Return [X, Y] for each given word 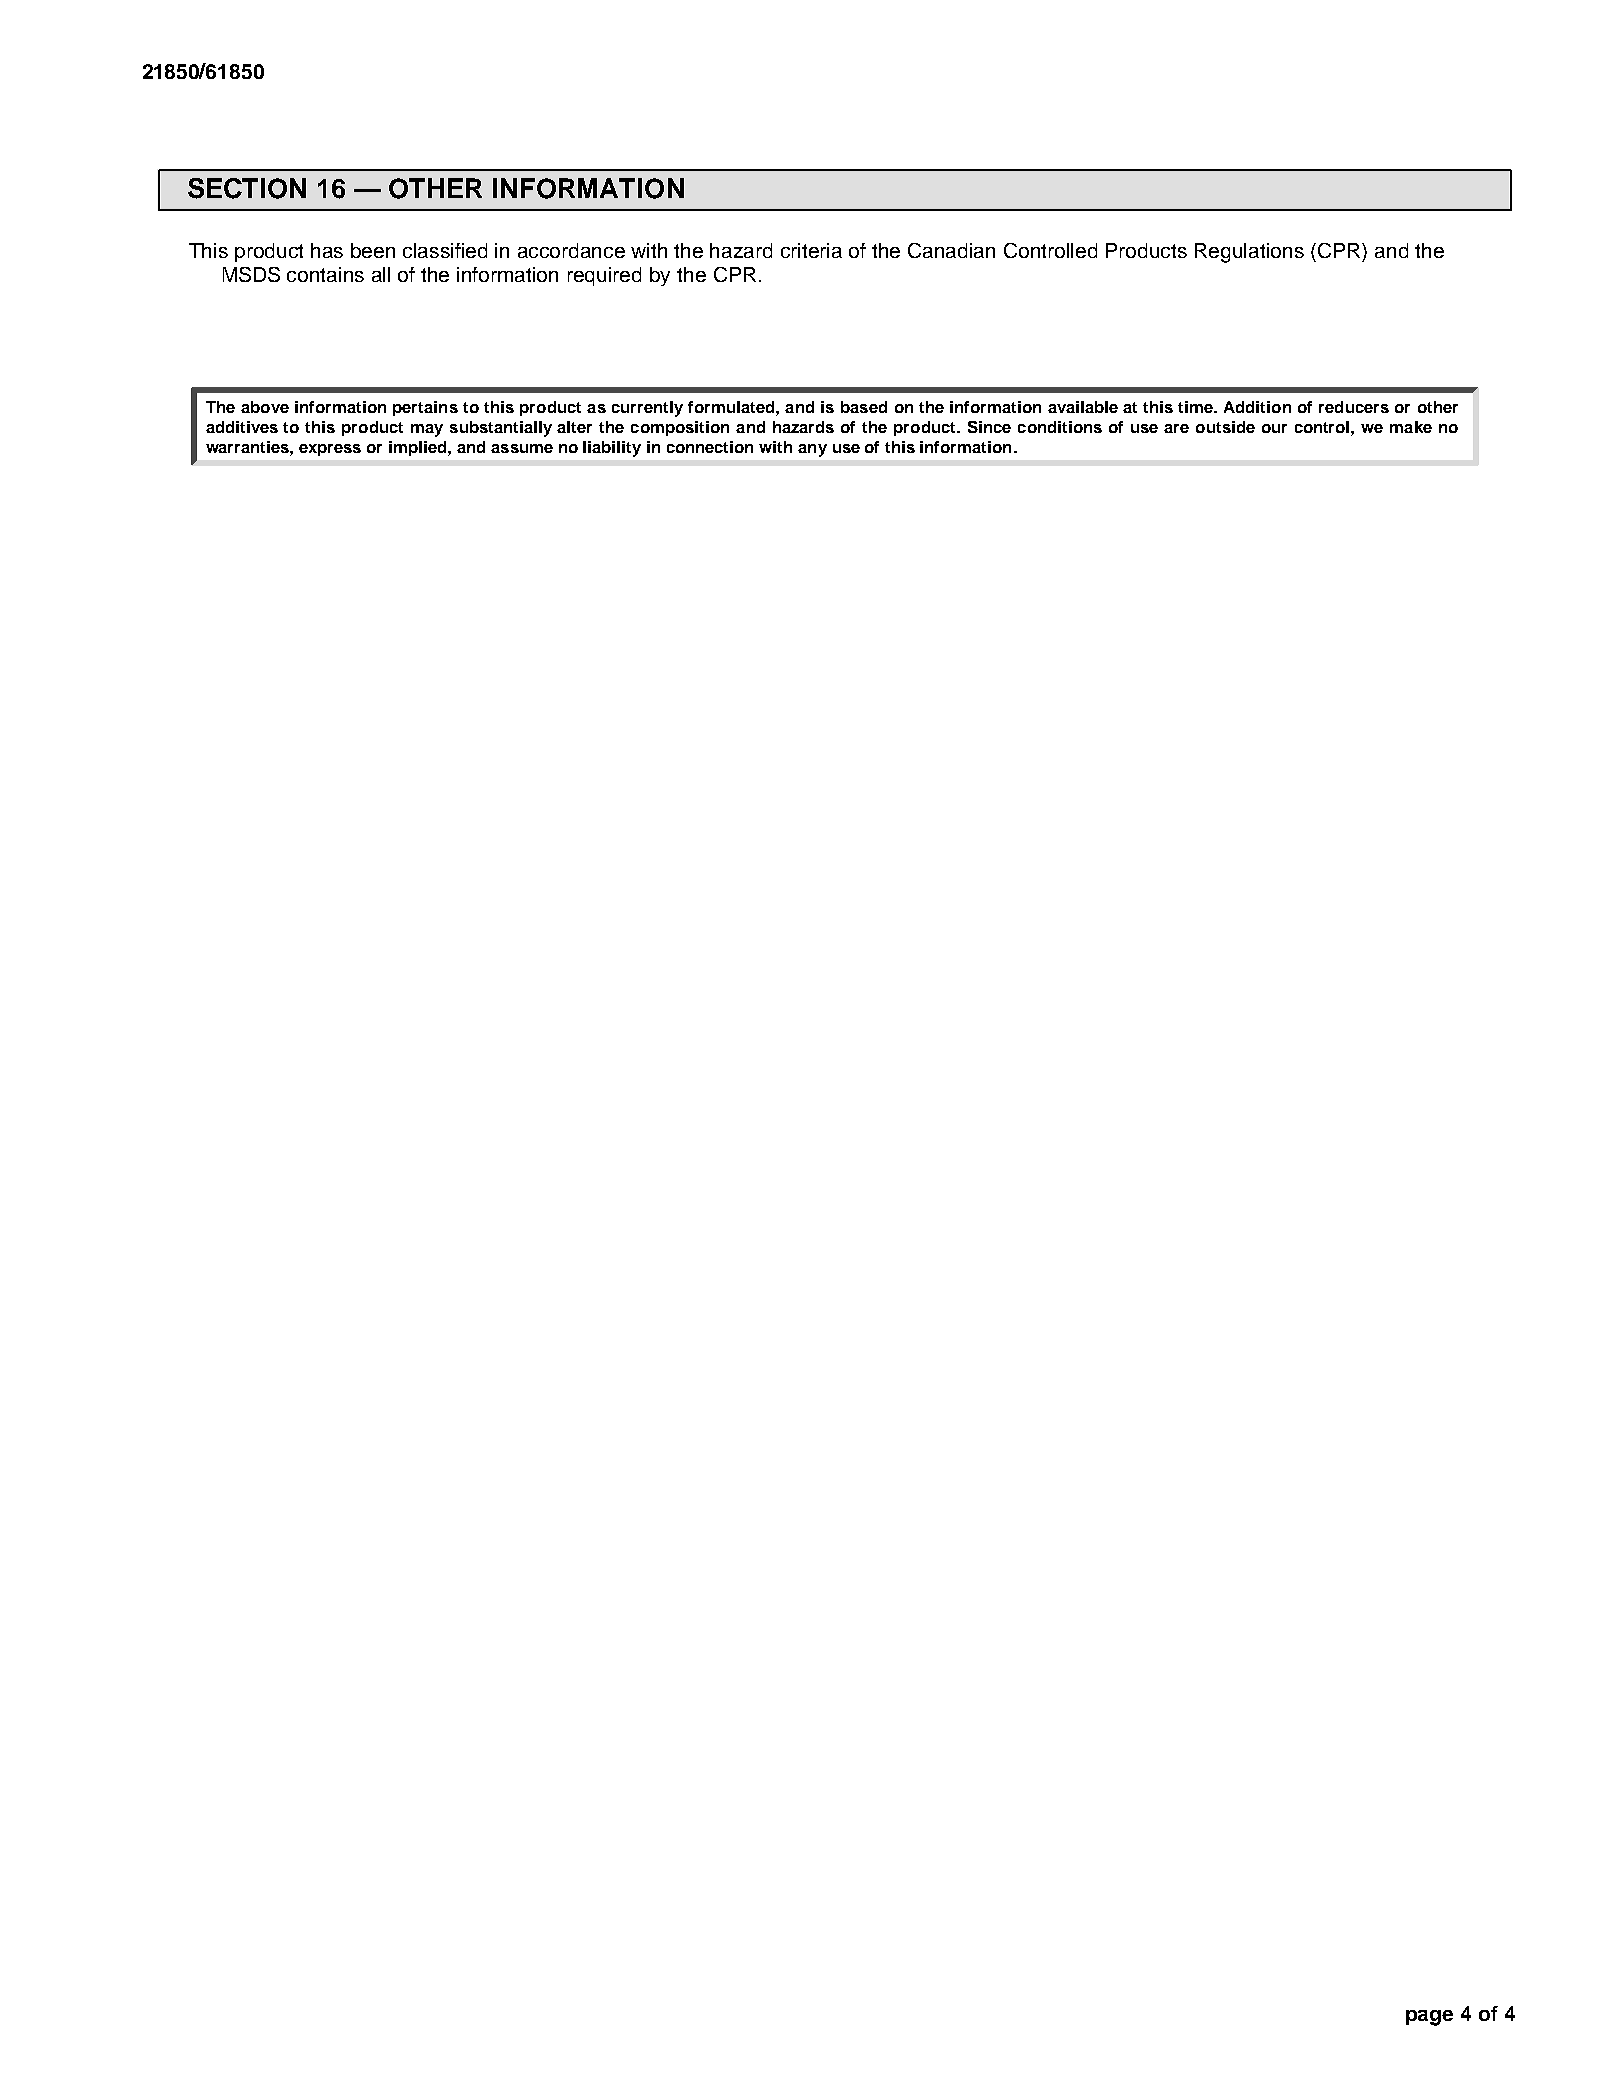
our [1274, 428]
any [812, 450]
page [1429, 2018]
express [330, 450]
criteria [811, 250]
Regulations [1249, 253]
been [373, 250]
